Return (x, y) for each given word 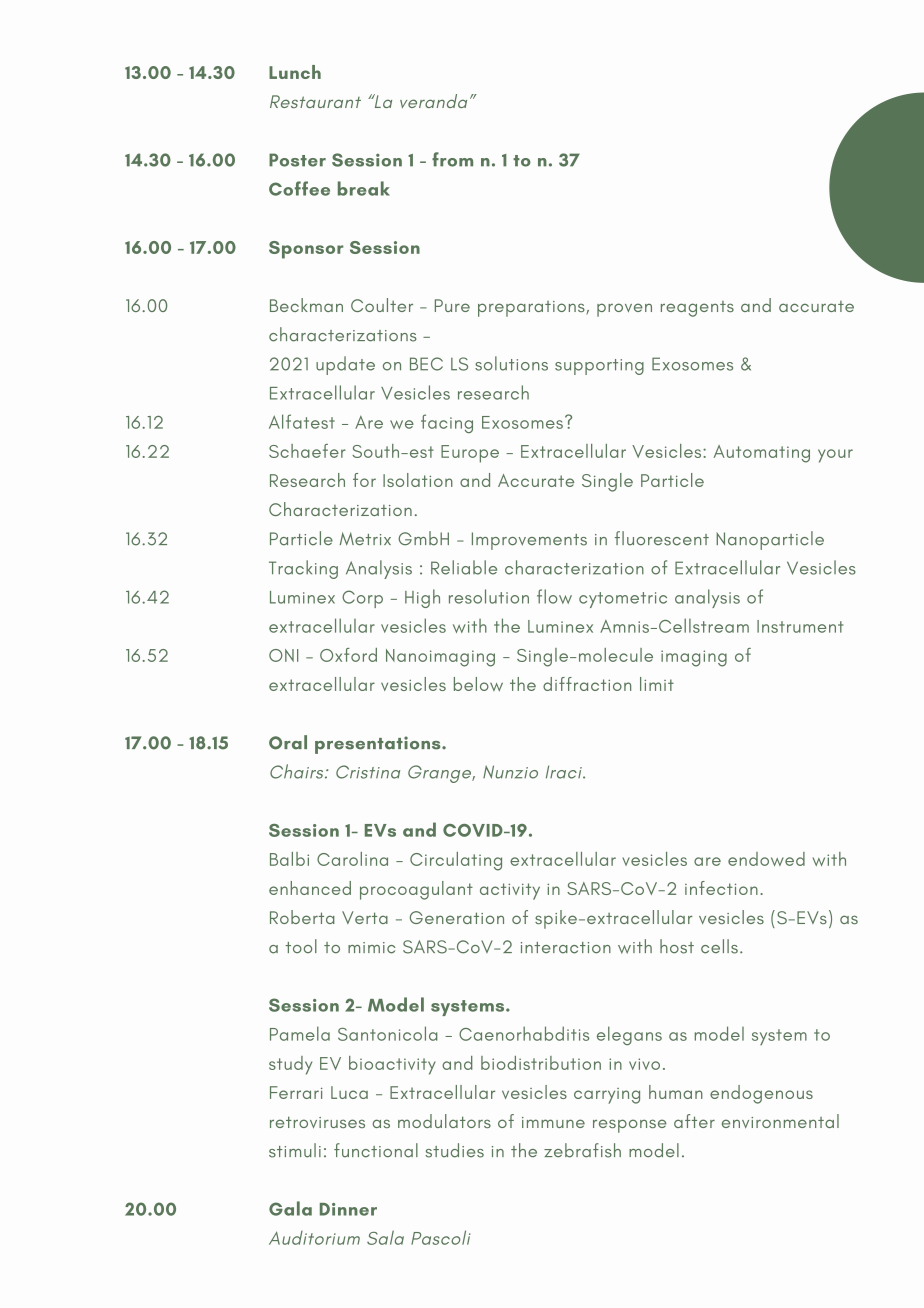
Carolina (352, 859)
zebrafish (582, 1150)
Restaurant (315, 101)
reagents (697, 309)
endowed (766, 859)
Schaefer (307, 451)
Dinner (348, 1209)
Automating (762, 454)
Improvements (529, 541)
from (452, 159)
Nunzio (510, 772)
